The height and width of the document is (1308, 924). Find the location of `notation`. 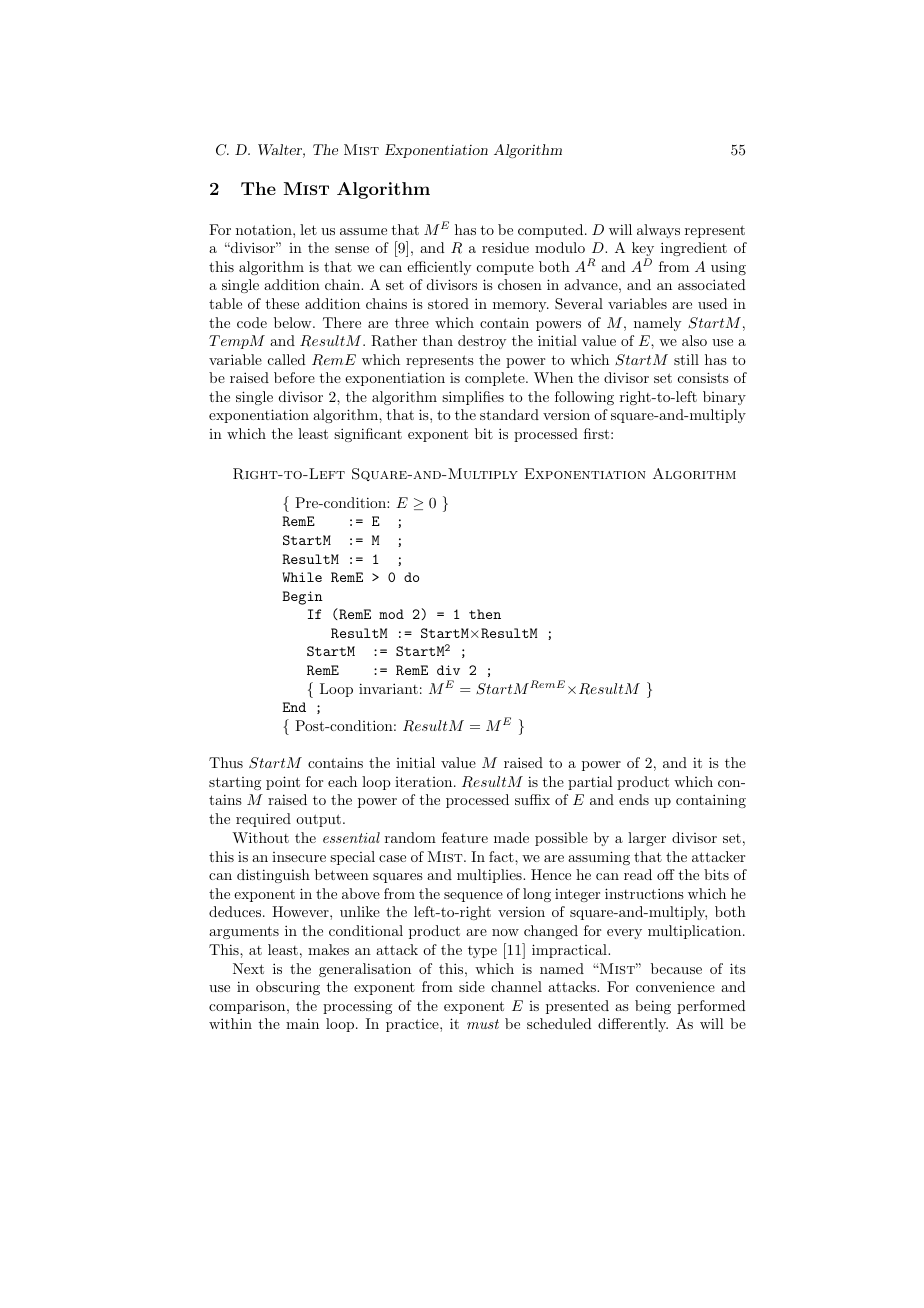

notation is located at coordinates (265, 229).
